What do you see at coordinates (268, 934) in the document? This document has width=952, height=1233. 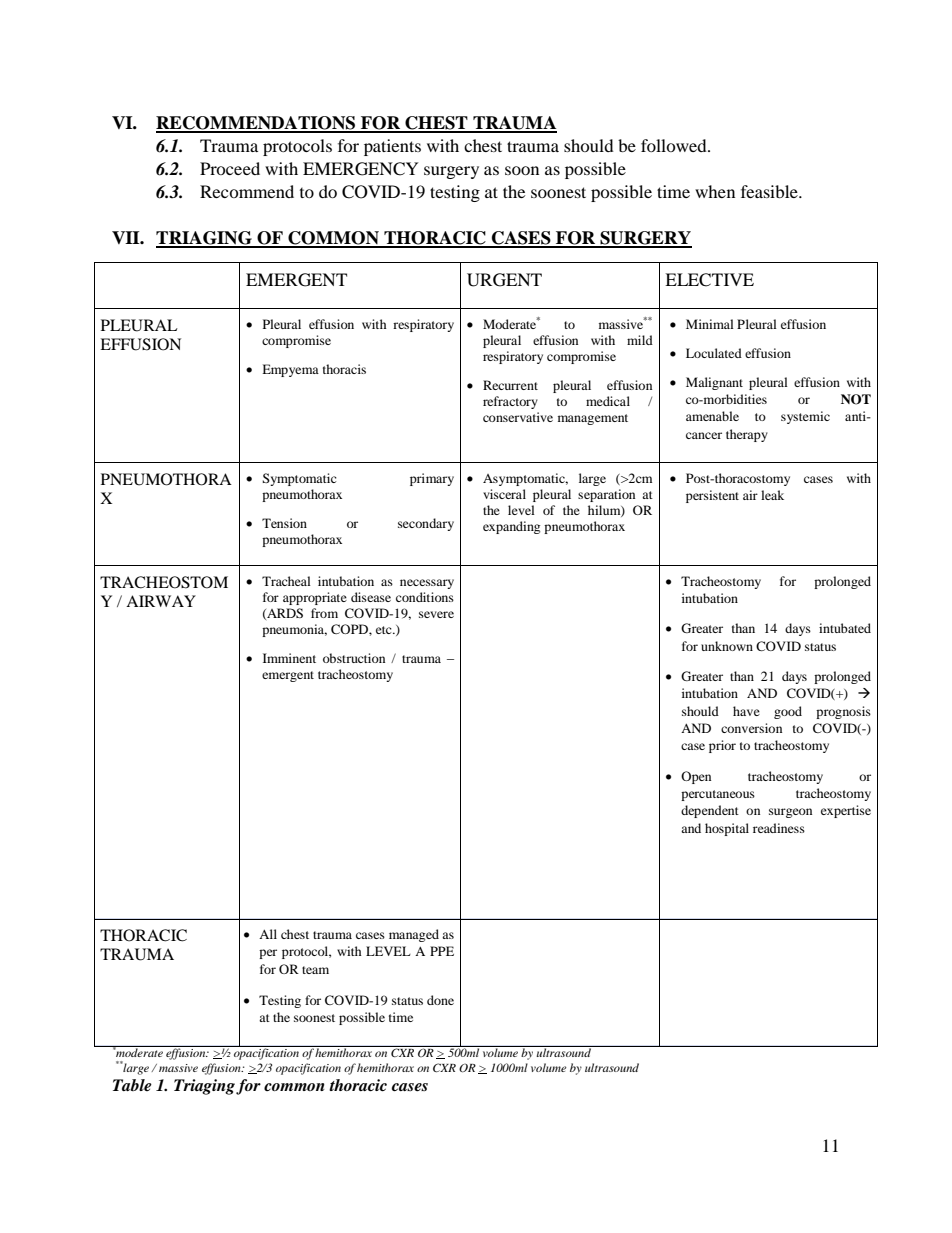 I see `All` at bounding box center [268, 934].
